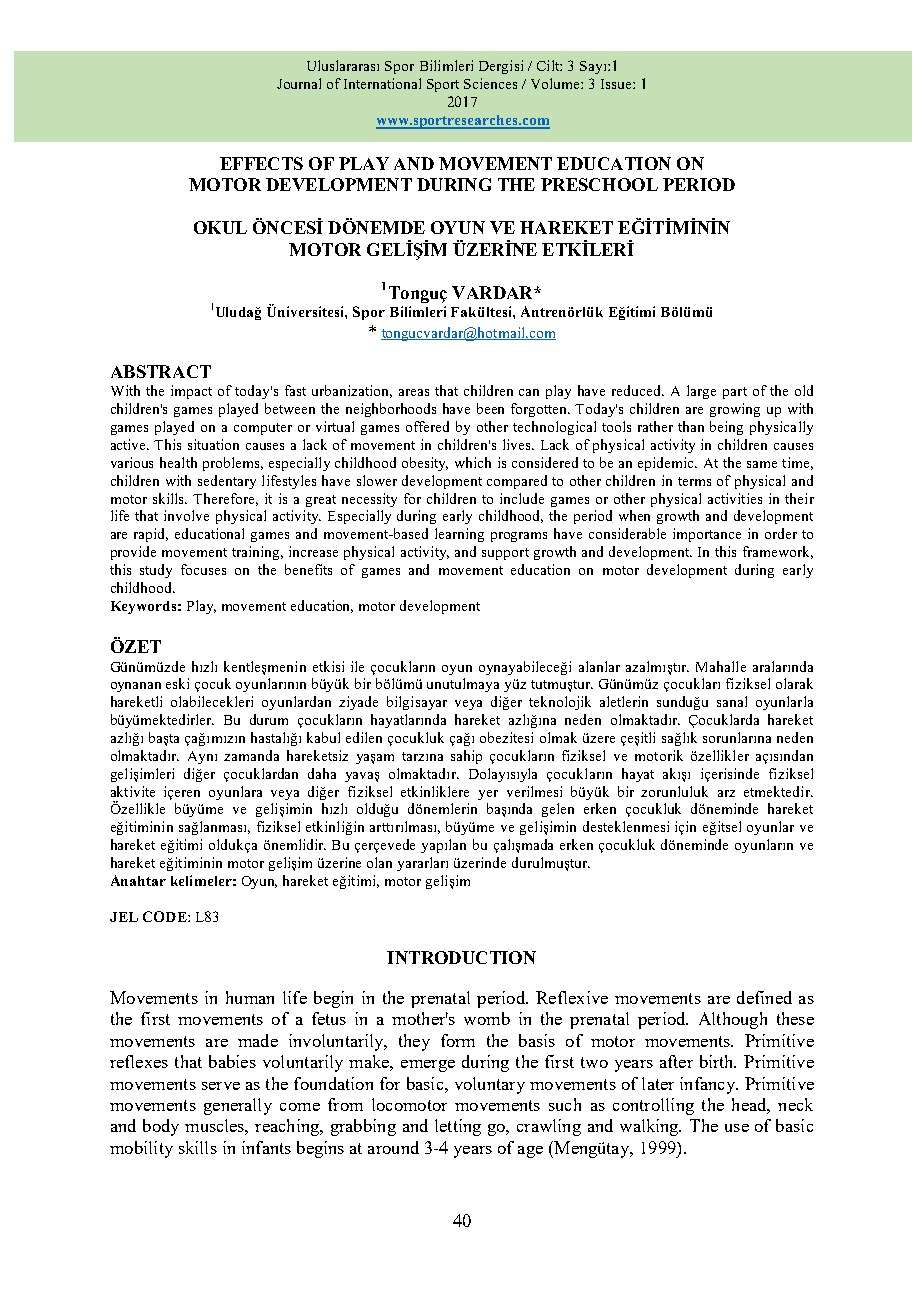 The width and height of the document is (924, 1308). What do you see at coordinates (490, 83) in the document?
I see `Sciences` at bounding box center [490, 83].
